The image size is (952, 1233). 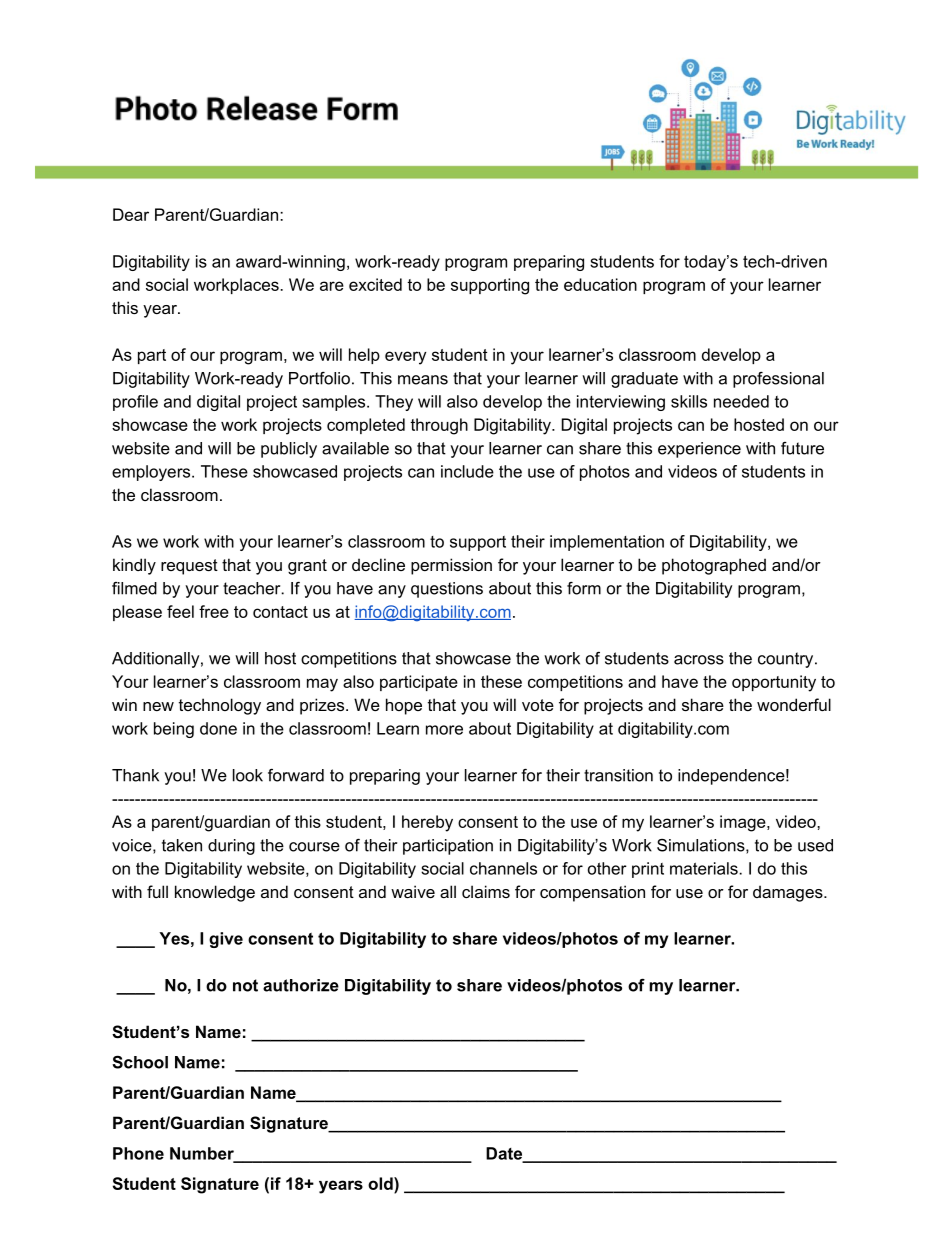 What do you see at coordinates (486, 891) in the screenshot?
I see `claims` at bounding box center [486, 891].
